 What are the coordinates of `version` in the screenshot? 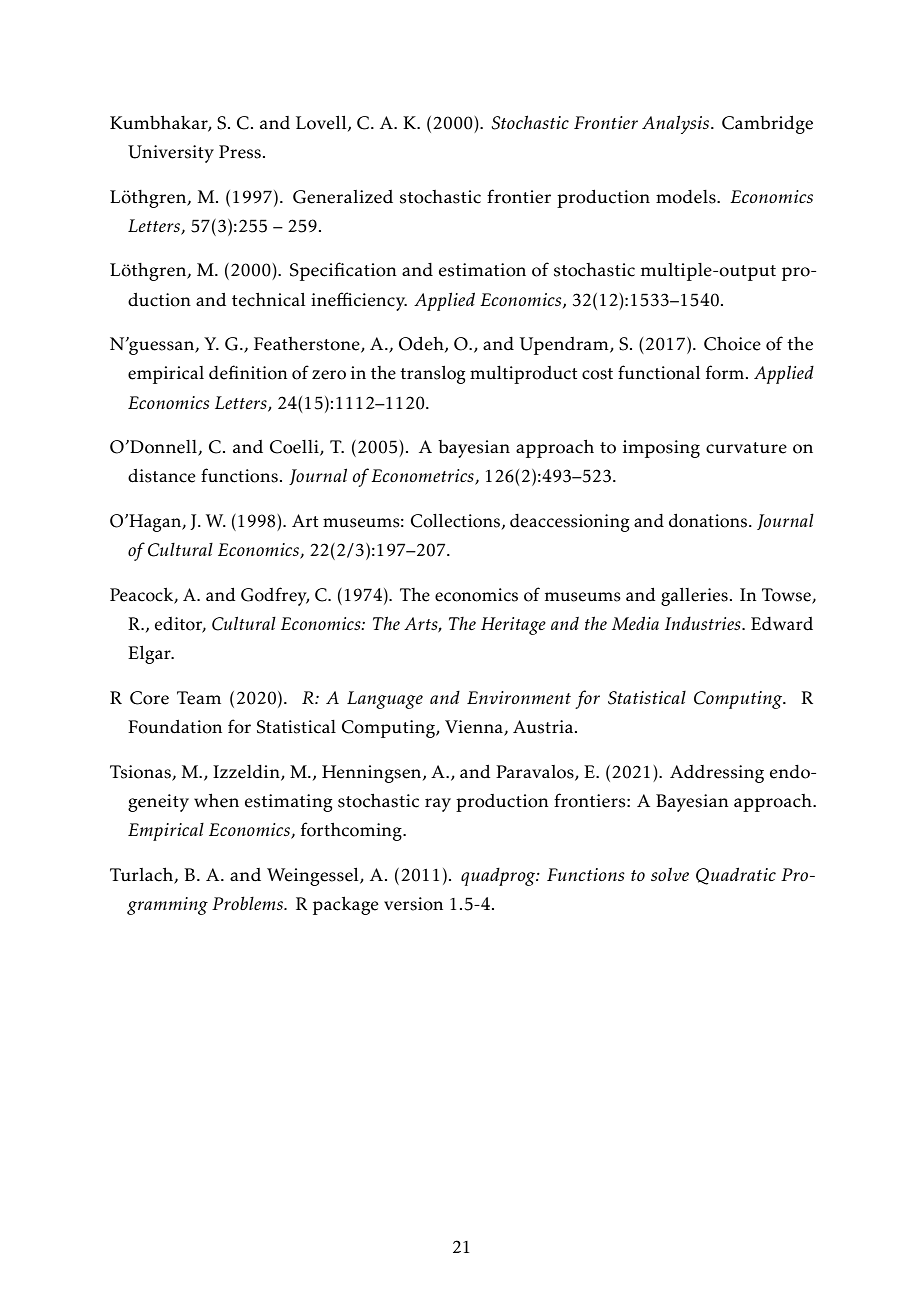 It's located at (413, 904).
